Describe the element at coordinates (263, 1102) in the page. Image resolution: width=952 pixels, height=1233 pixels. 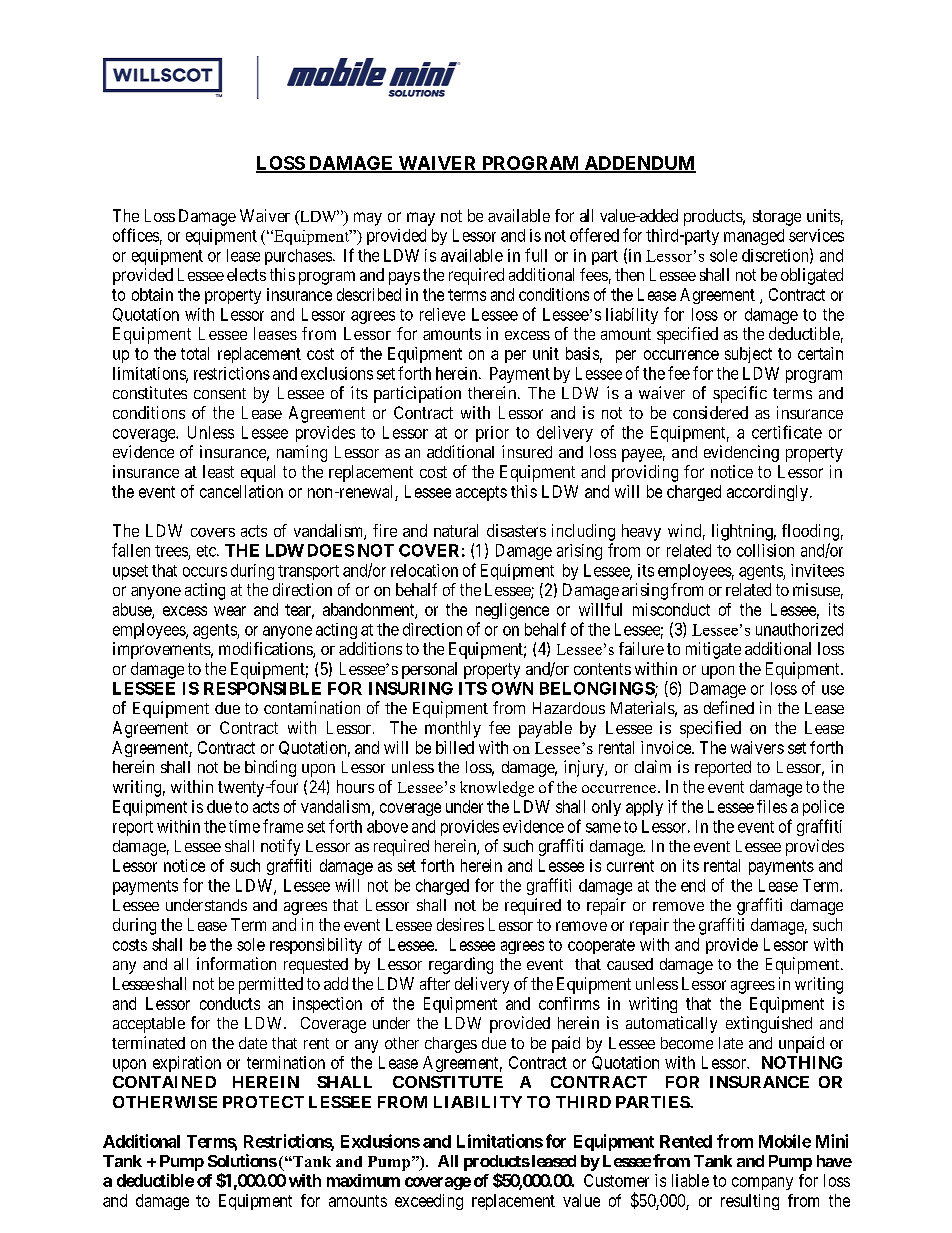
I see `PROTECT` at that location.
